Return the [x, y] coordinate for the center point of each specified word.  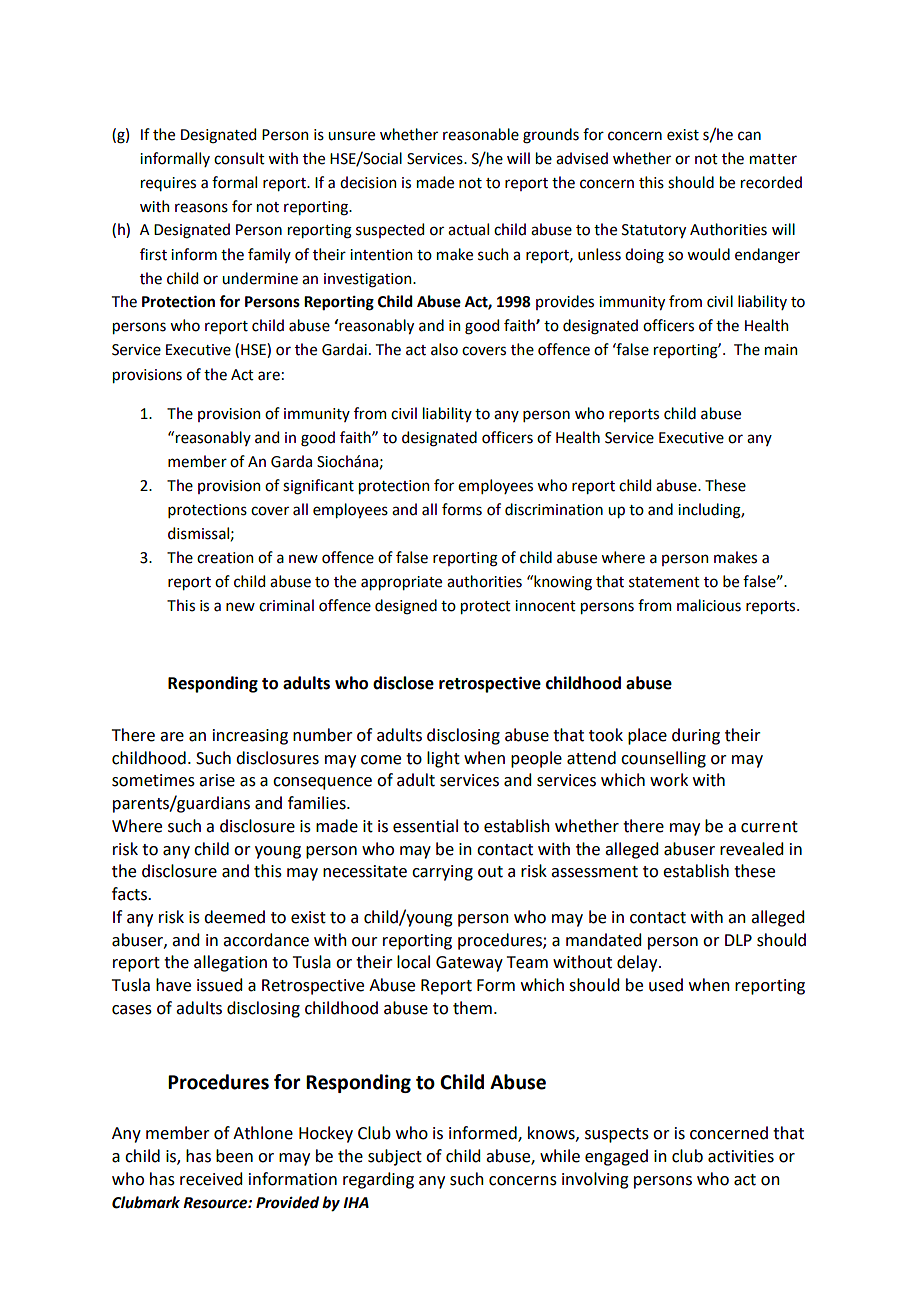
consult [239, 158]
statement [664, 582]
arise [217, 780]
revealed [751, 849]
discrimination [554, 509]
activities [741, 1156]
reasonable [481, 134]
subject [395, 1157]
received [211, 1179]
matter [773, 159]
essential [425, 826]
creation [225, 558]
